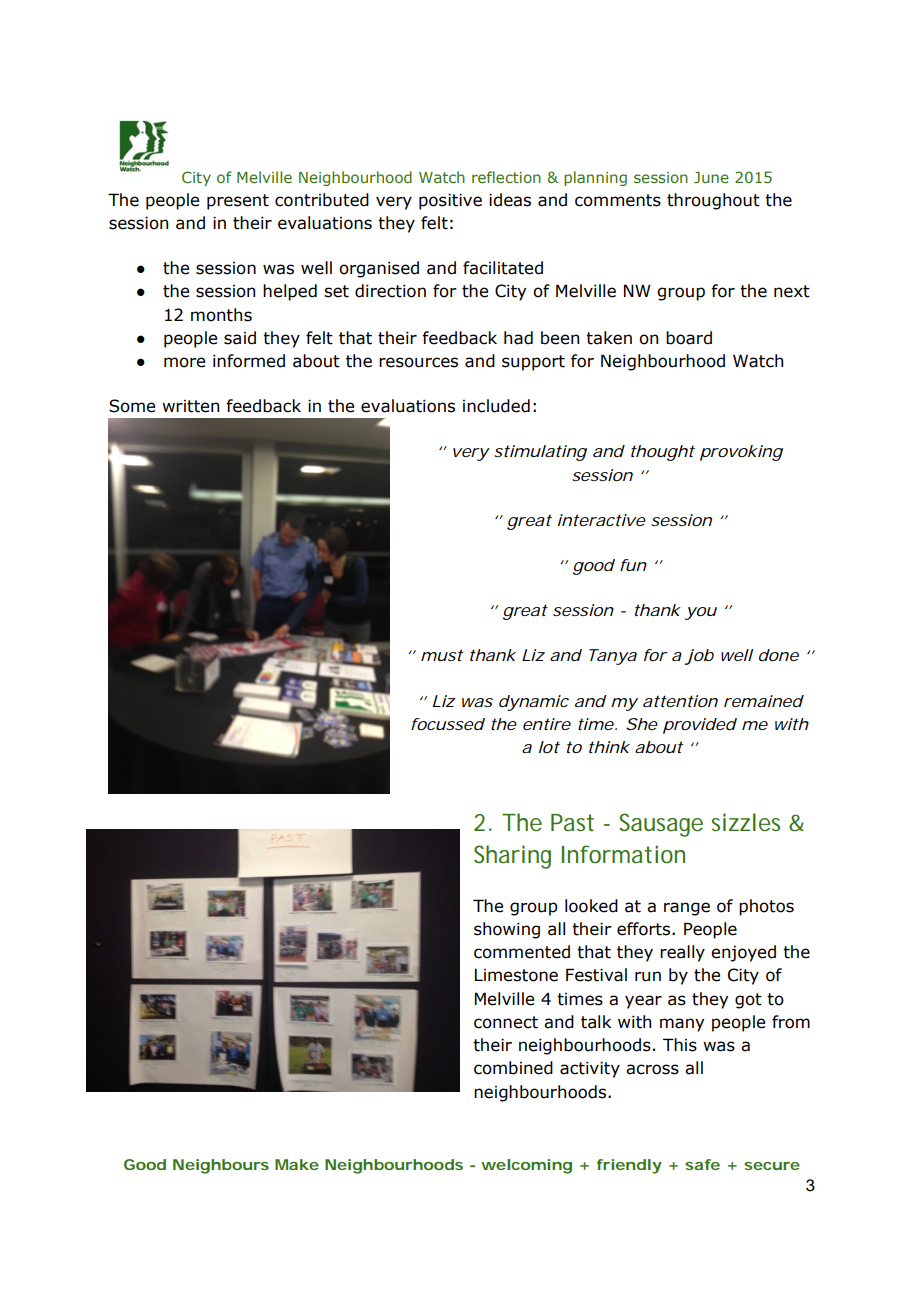  I want to click on present, so click(238, 202).
